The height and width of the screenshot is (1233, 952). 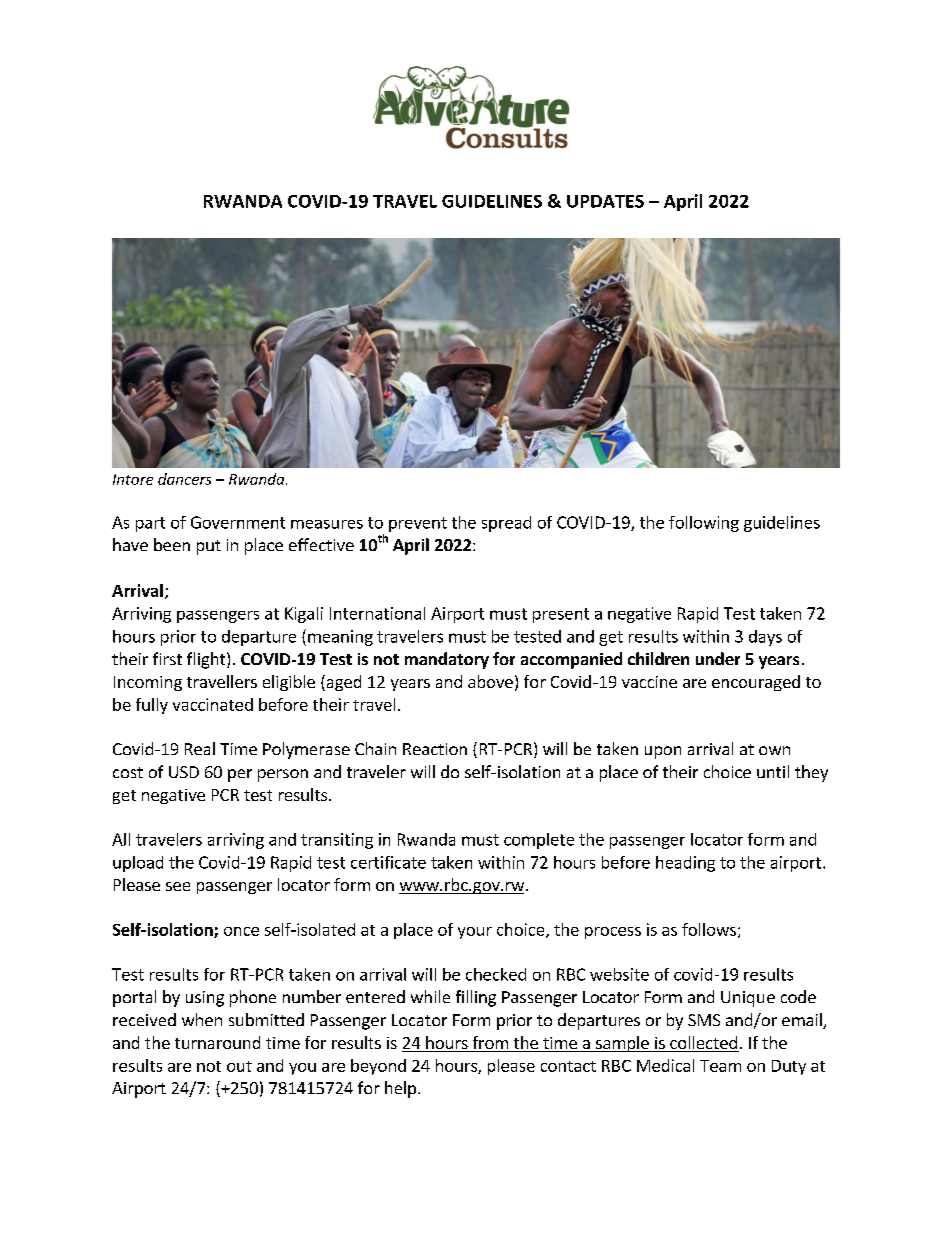 What do you see at coordinates (184, 479) in the screenshot?
I see `dancers` at bounding box center [184, 479].
